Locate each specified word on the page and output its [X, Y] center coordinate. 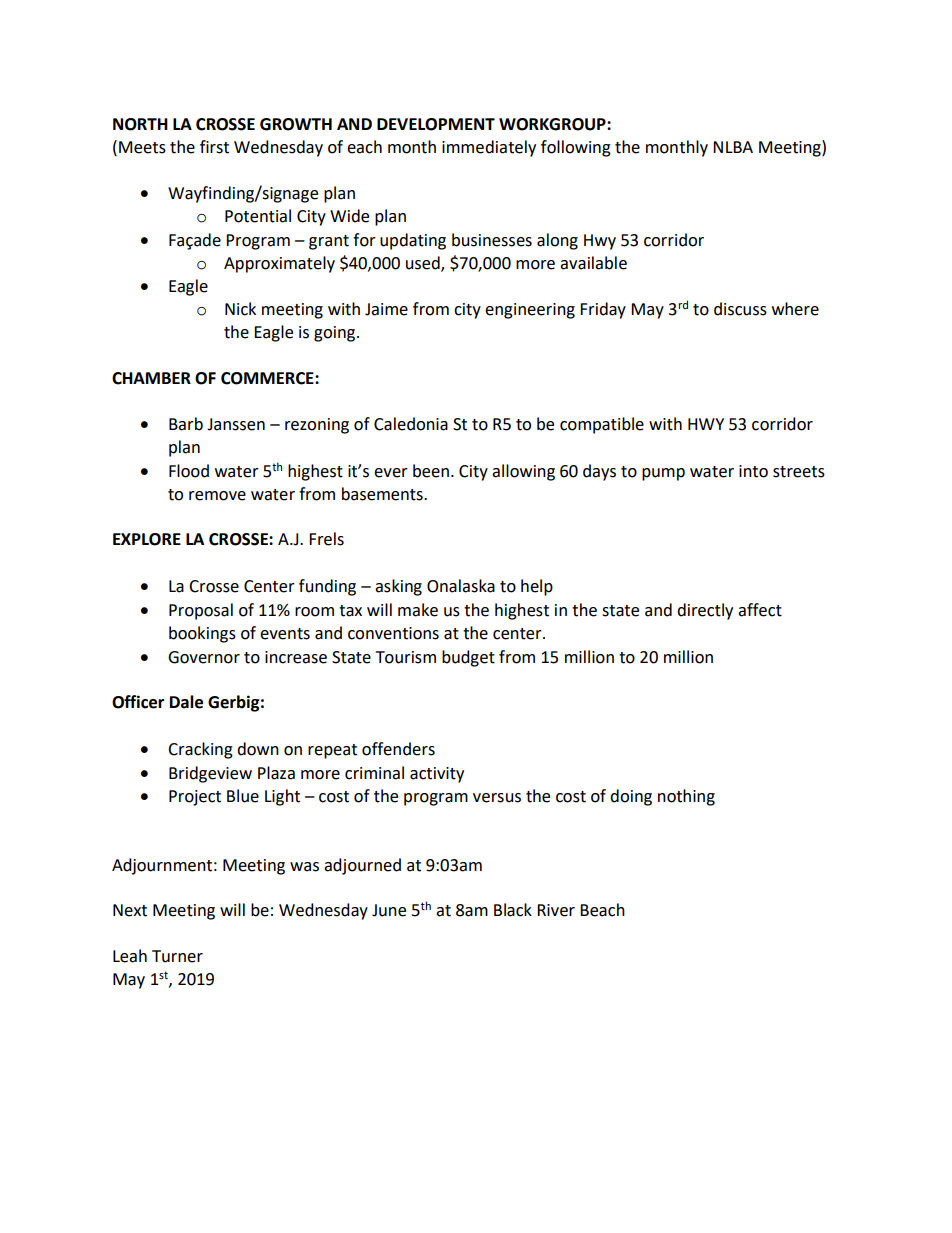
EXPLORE [147, 539]
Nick [240, 309]
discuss [740, 309]
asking [398, 587]
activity [437, 775]
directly [705, 611]
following [576, 148]
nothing [686, 797]
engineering [530, 311]
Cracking [200, 750]
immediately [489, 148]
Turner [177, 956]
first [214, 147]
